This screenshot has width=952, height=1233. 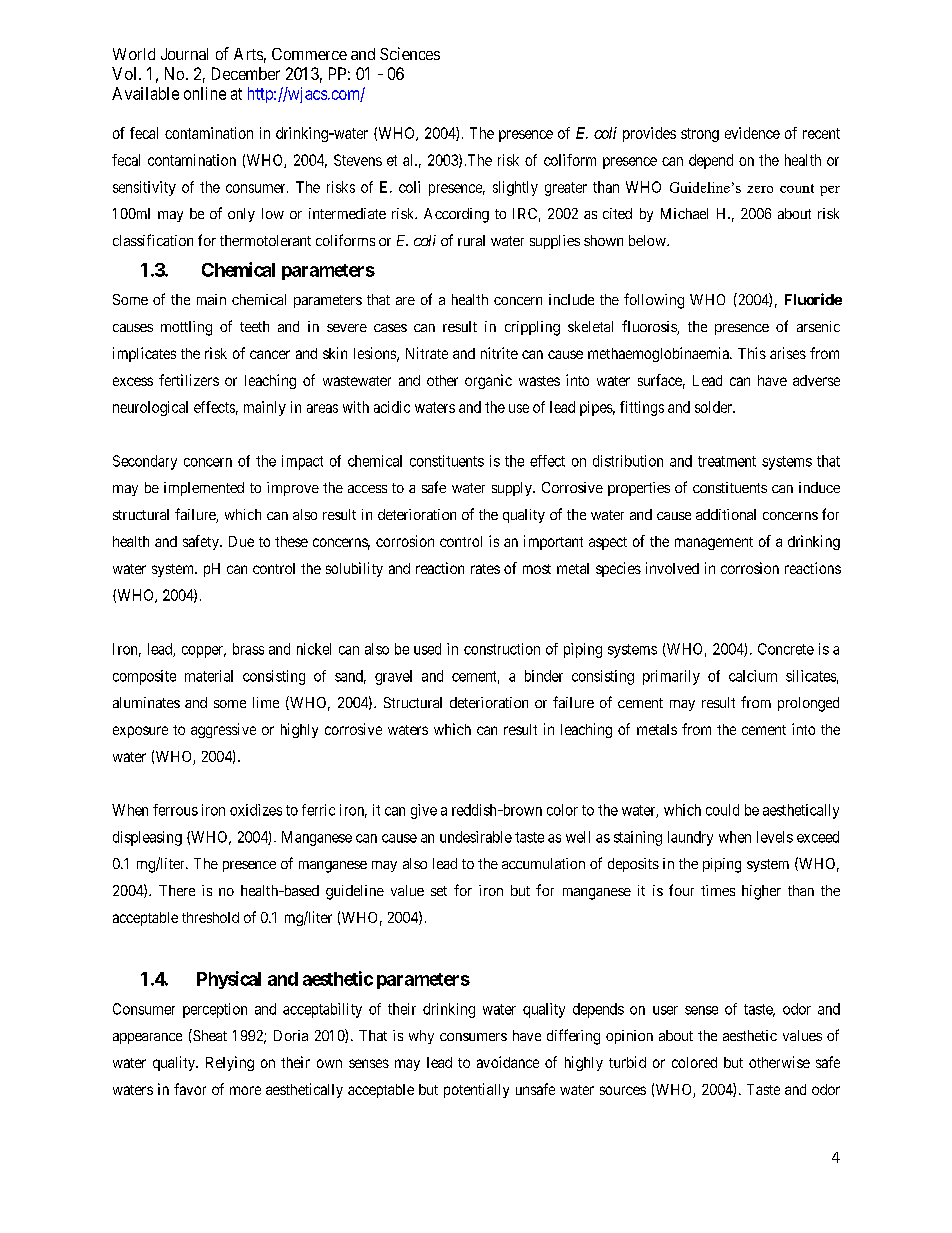 What do you see at coordinates (205, 93) in the screenshot?
I see `online` at bounding box center [205, 93].
